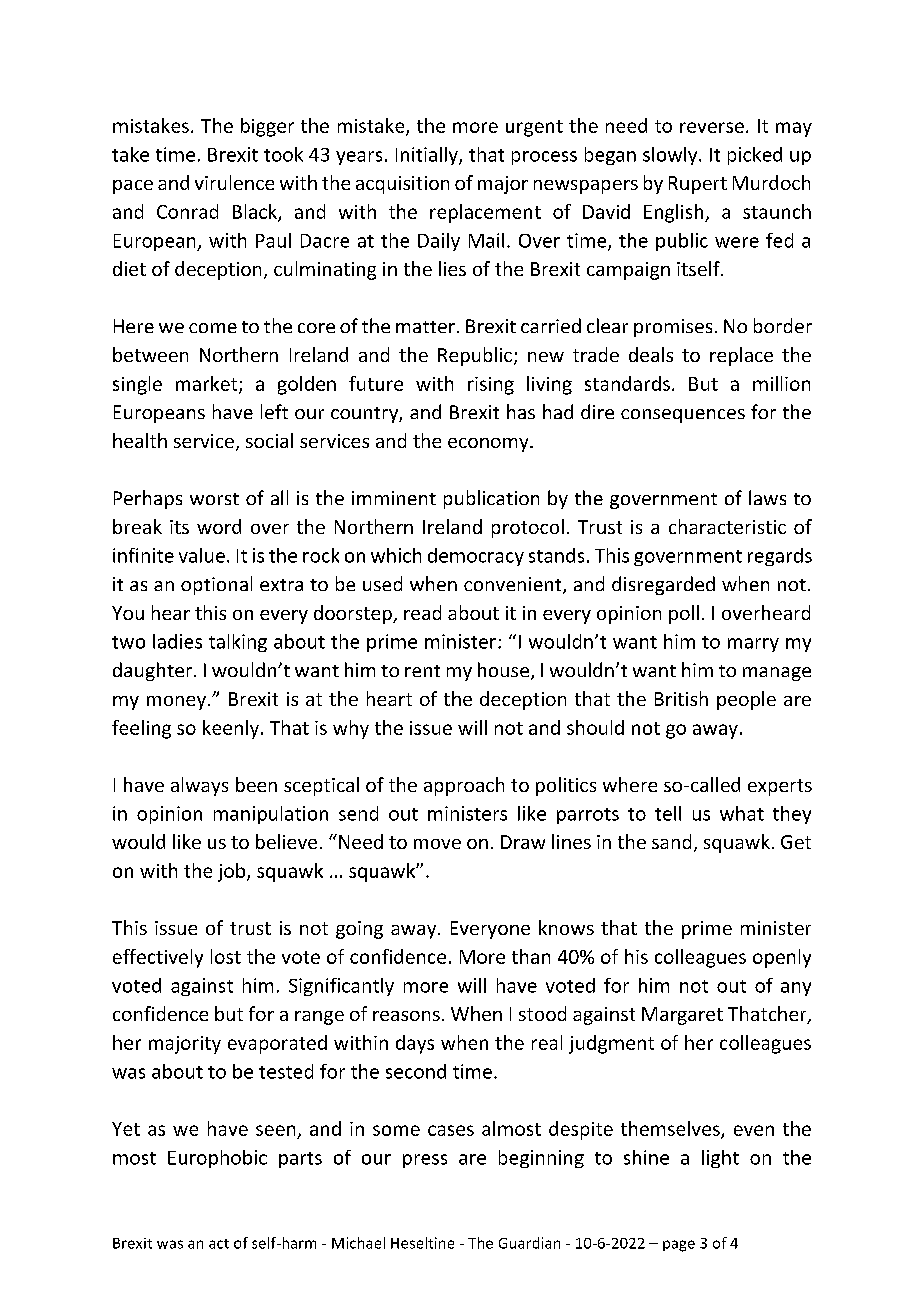  What do you see at coordinates (746, 700) in the page?
I see `people` at bounding box center [746, 700].
